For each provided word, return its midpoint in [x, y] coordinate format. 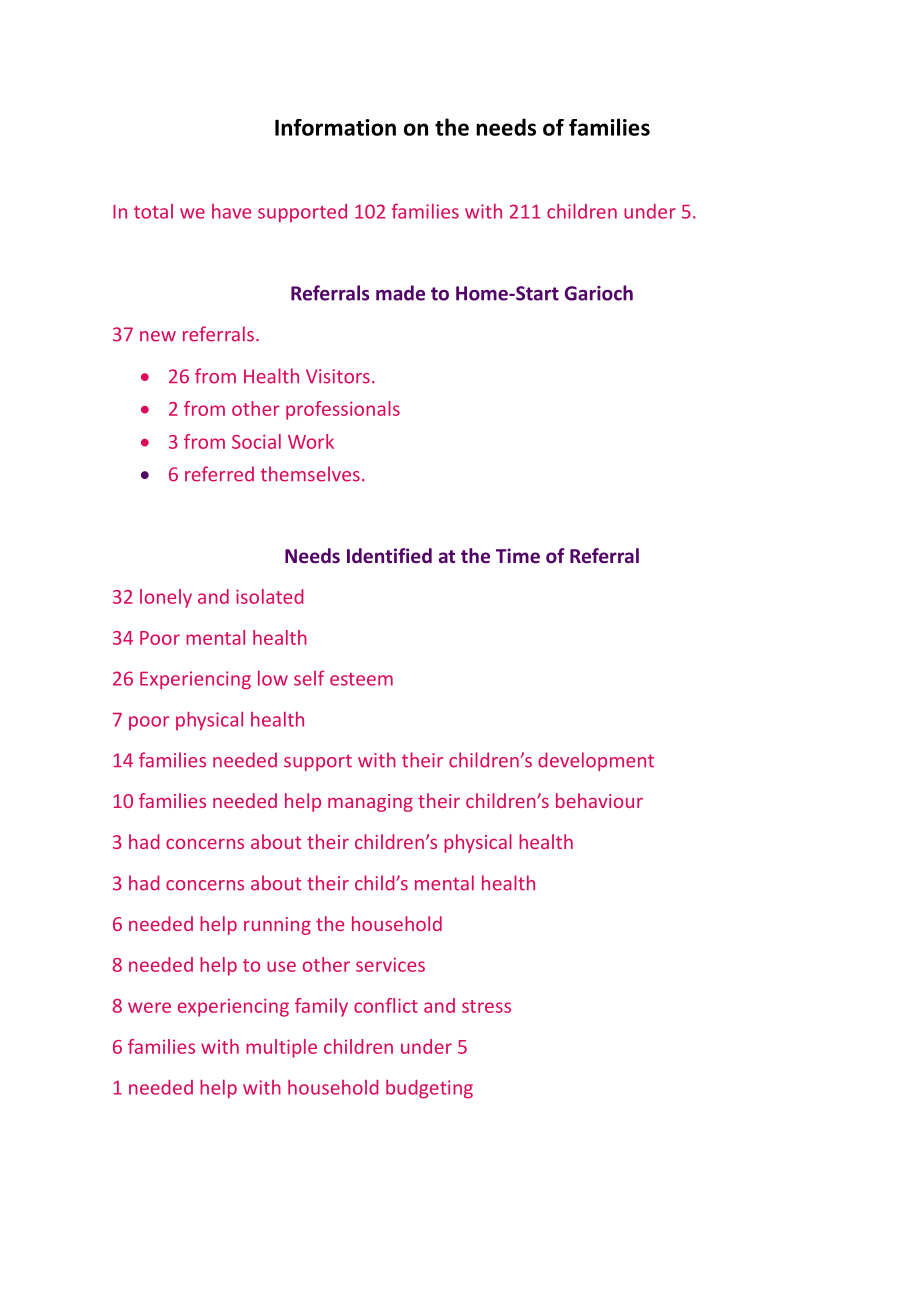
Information [335, 127]
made [400, 293]
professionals [343, 410]
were [149, 1007]
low [273, 678]
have [231, 211]
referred [219, 474]
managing [370, 803]
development [596, 761]
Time [518, 555]
